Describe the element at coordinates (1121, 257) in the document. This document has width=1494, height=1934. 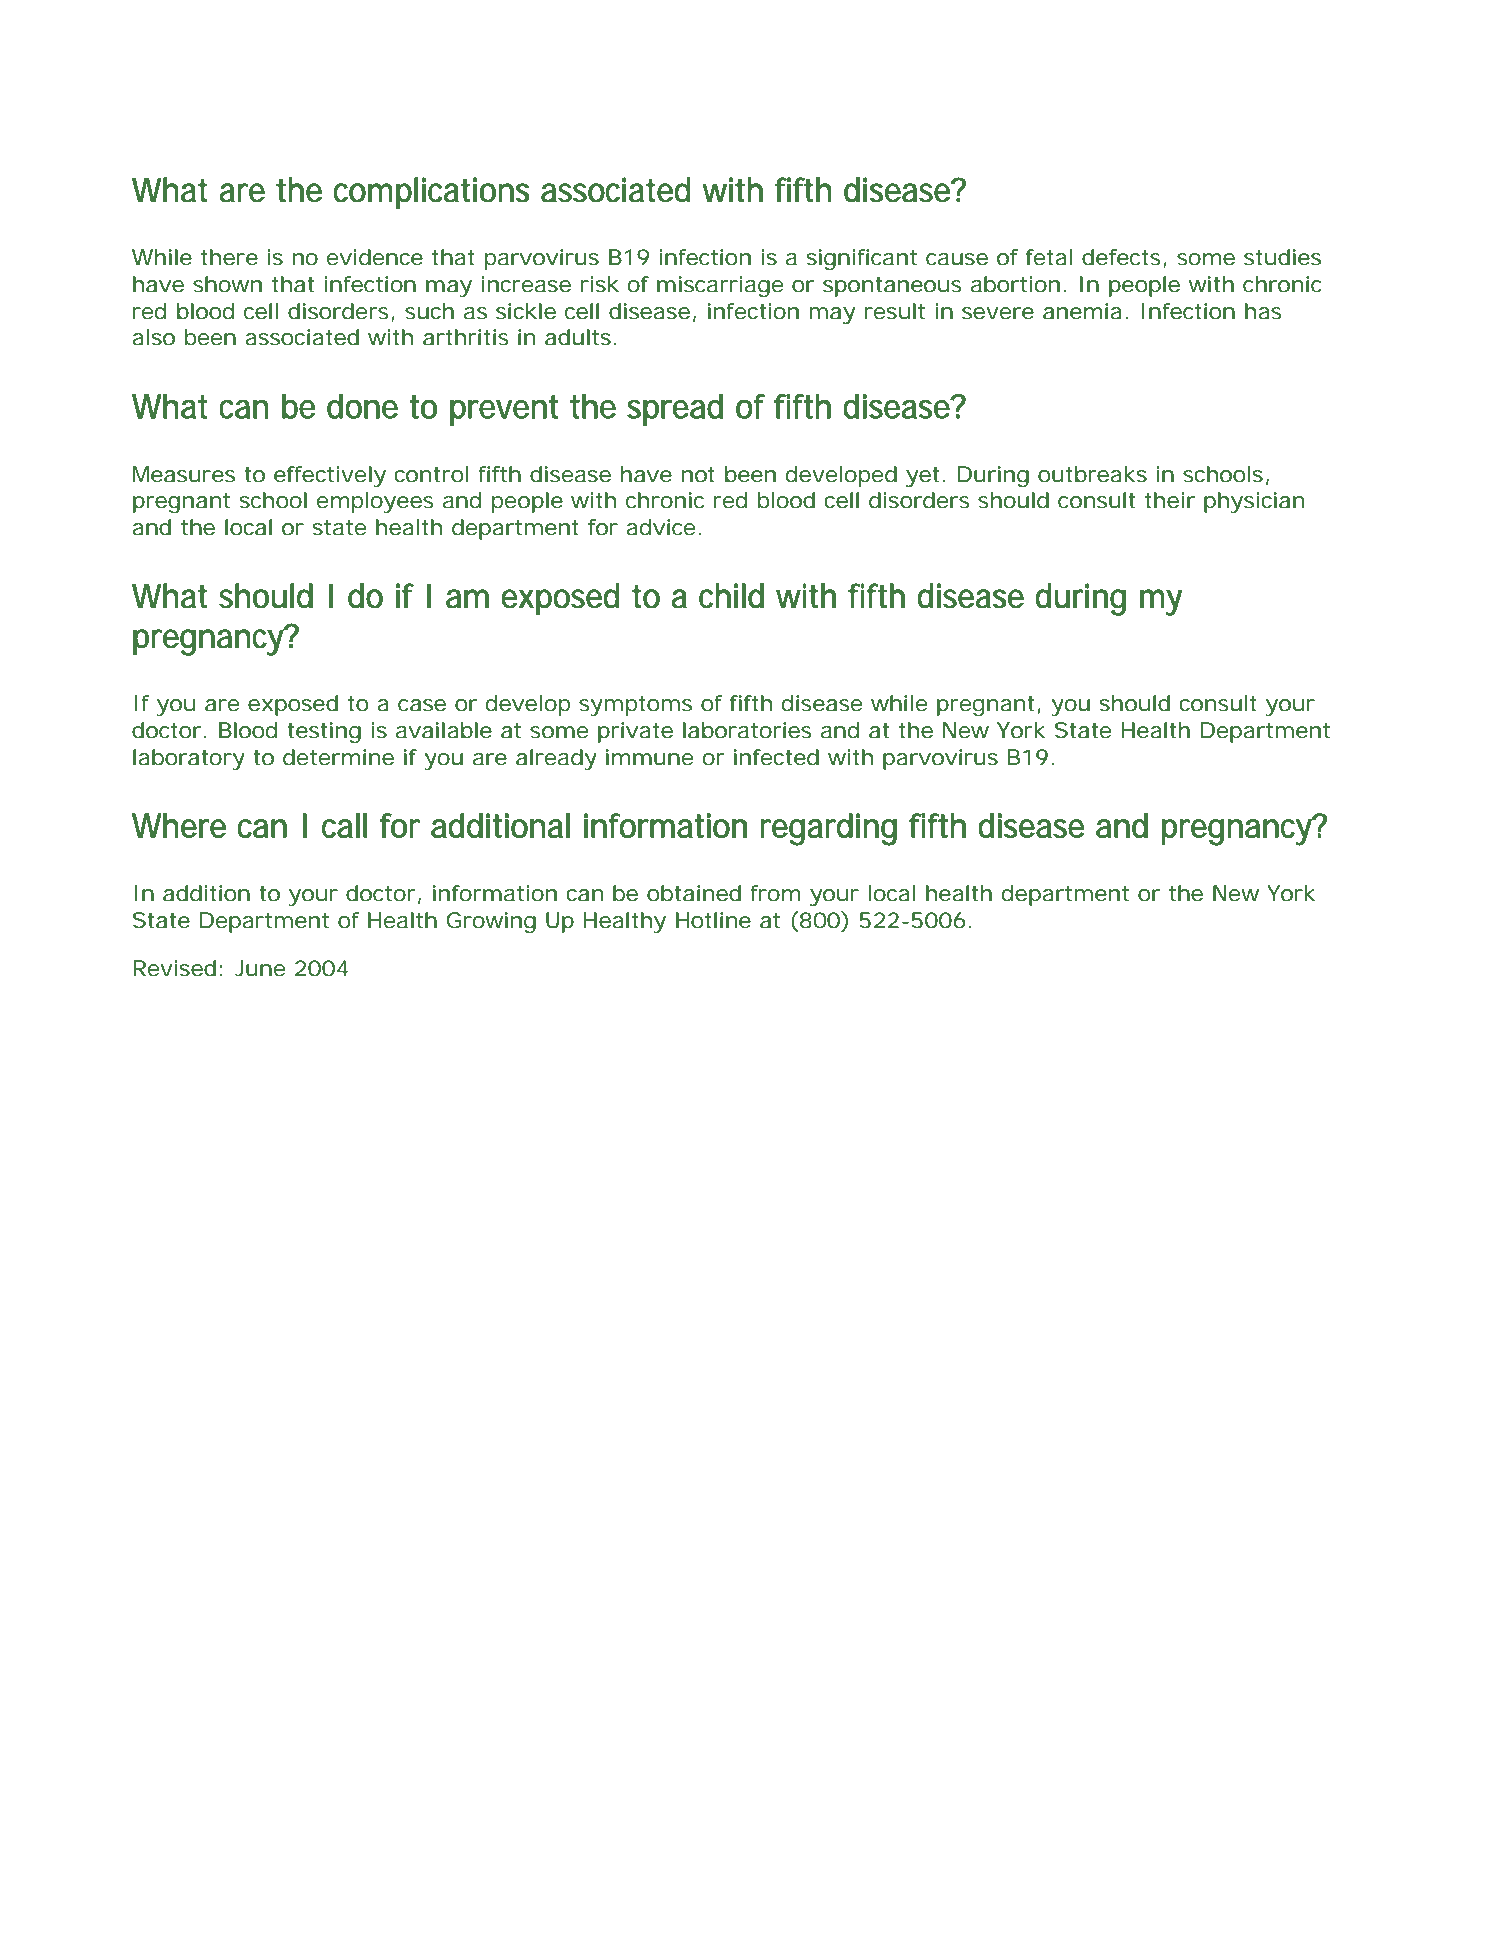
I see `defects` at that location.
